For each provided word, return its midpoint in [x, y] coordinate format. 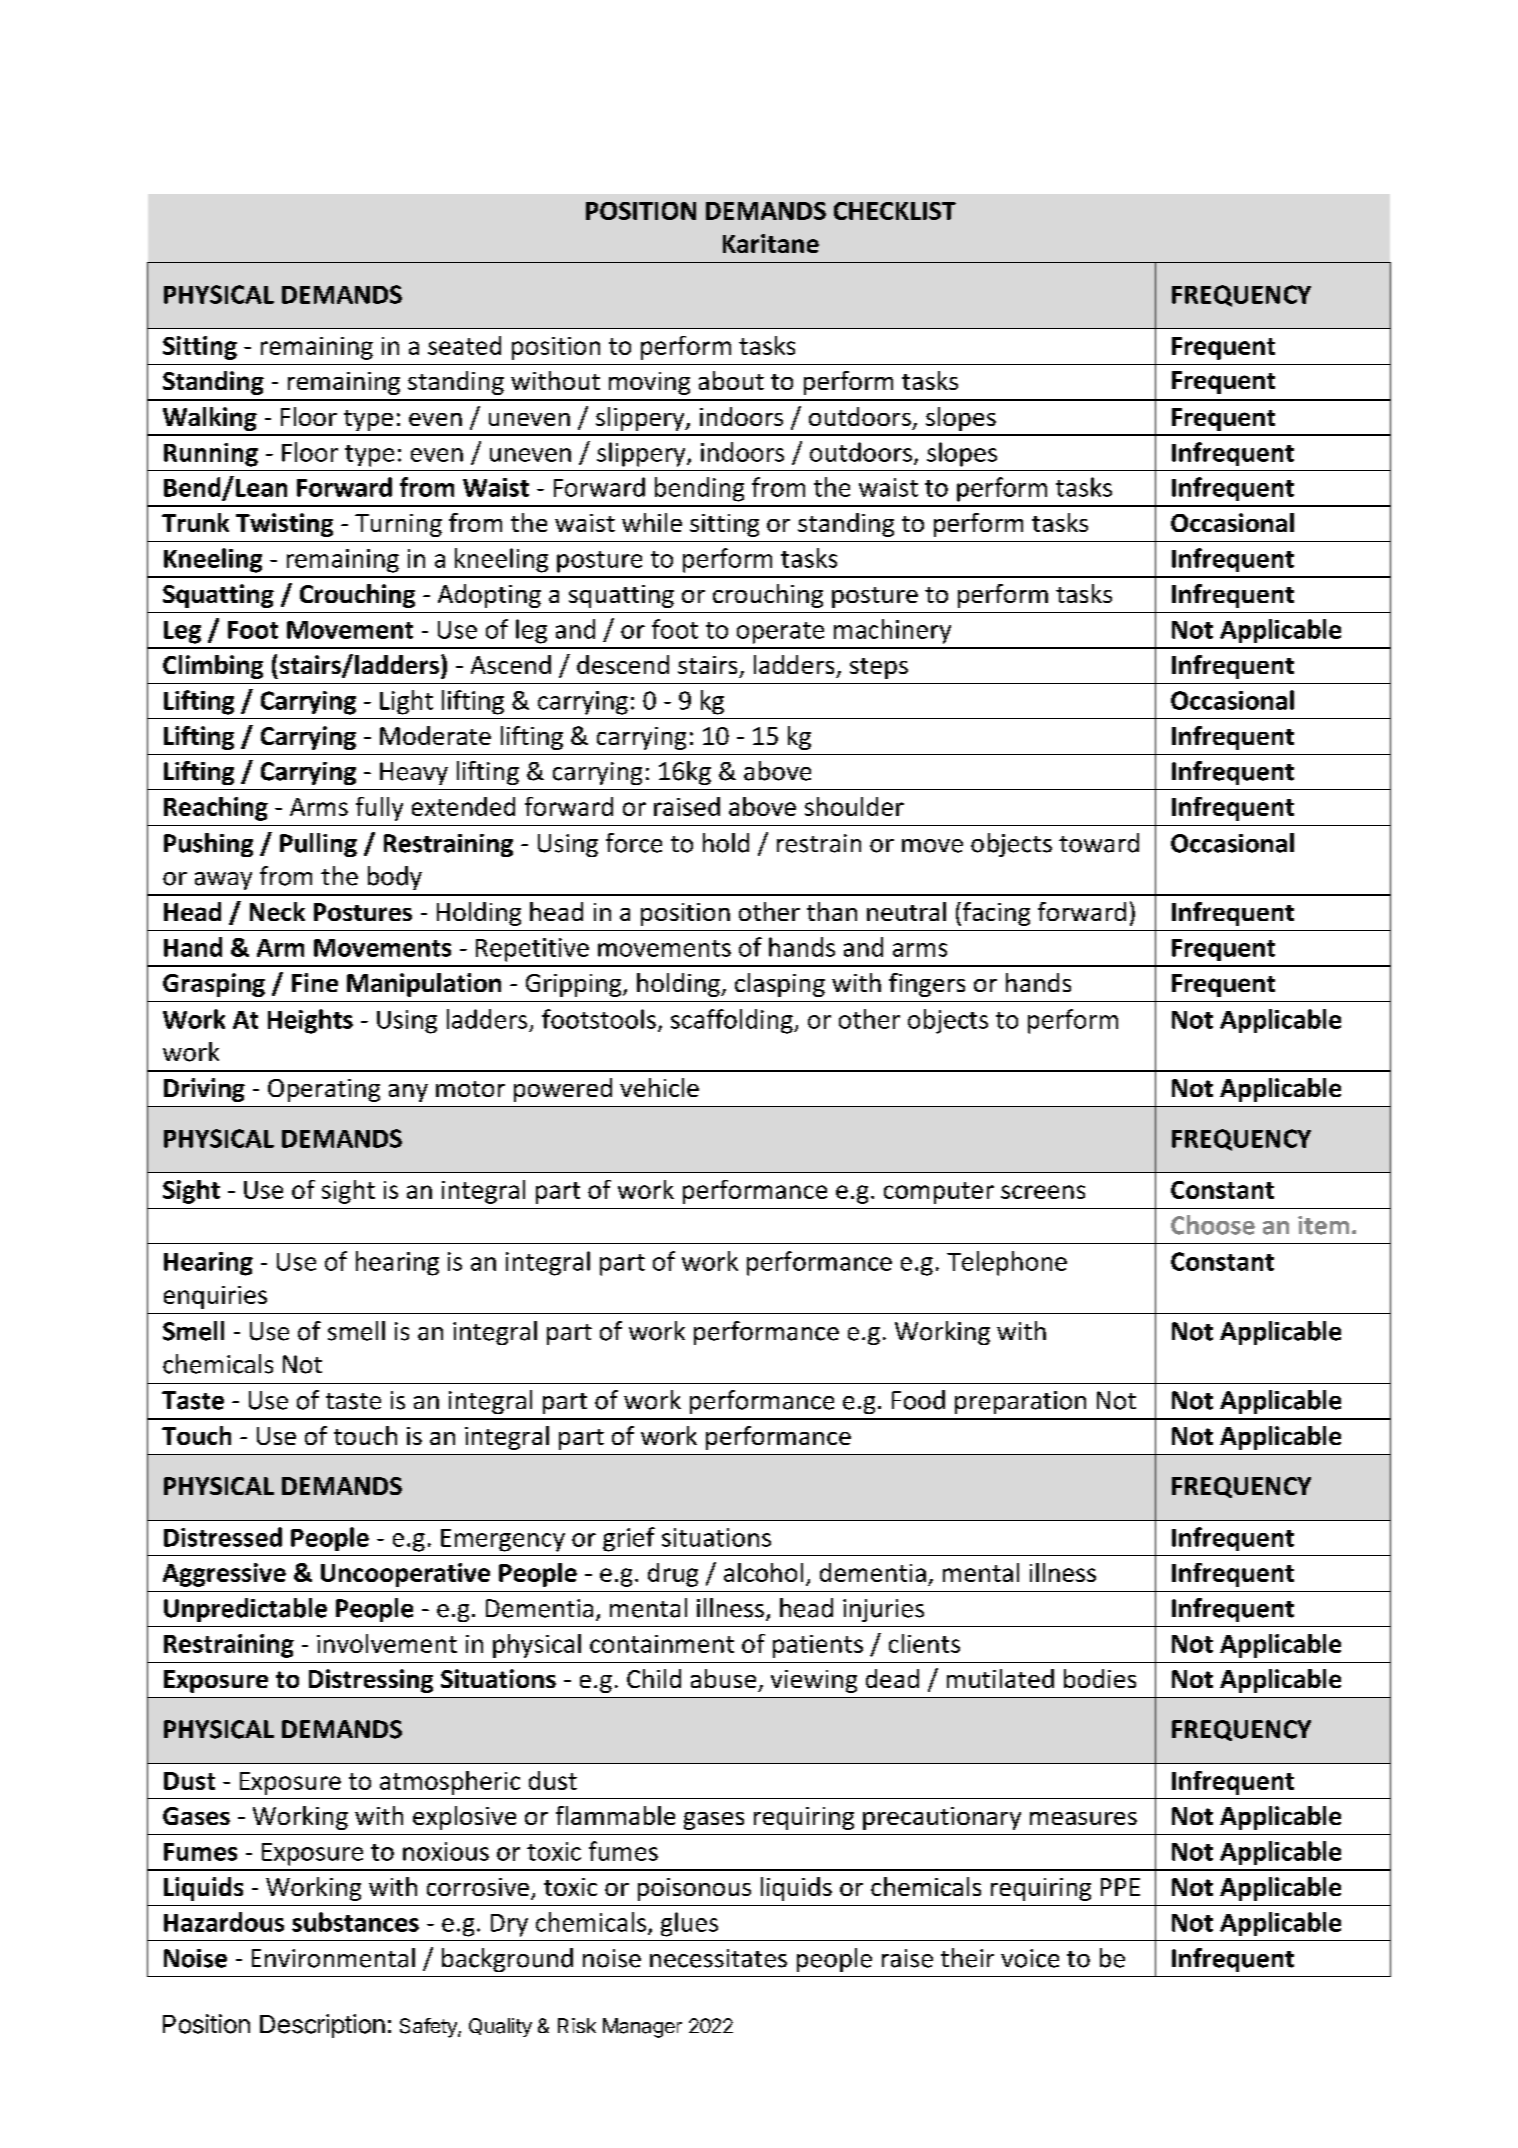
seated [464, 345]
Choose [1213, 1225]
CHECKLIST [895, 211]
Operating [324, 1090]
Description [322, 2026]
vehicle [659, 1087]
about [731, 380]
